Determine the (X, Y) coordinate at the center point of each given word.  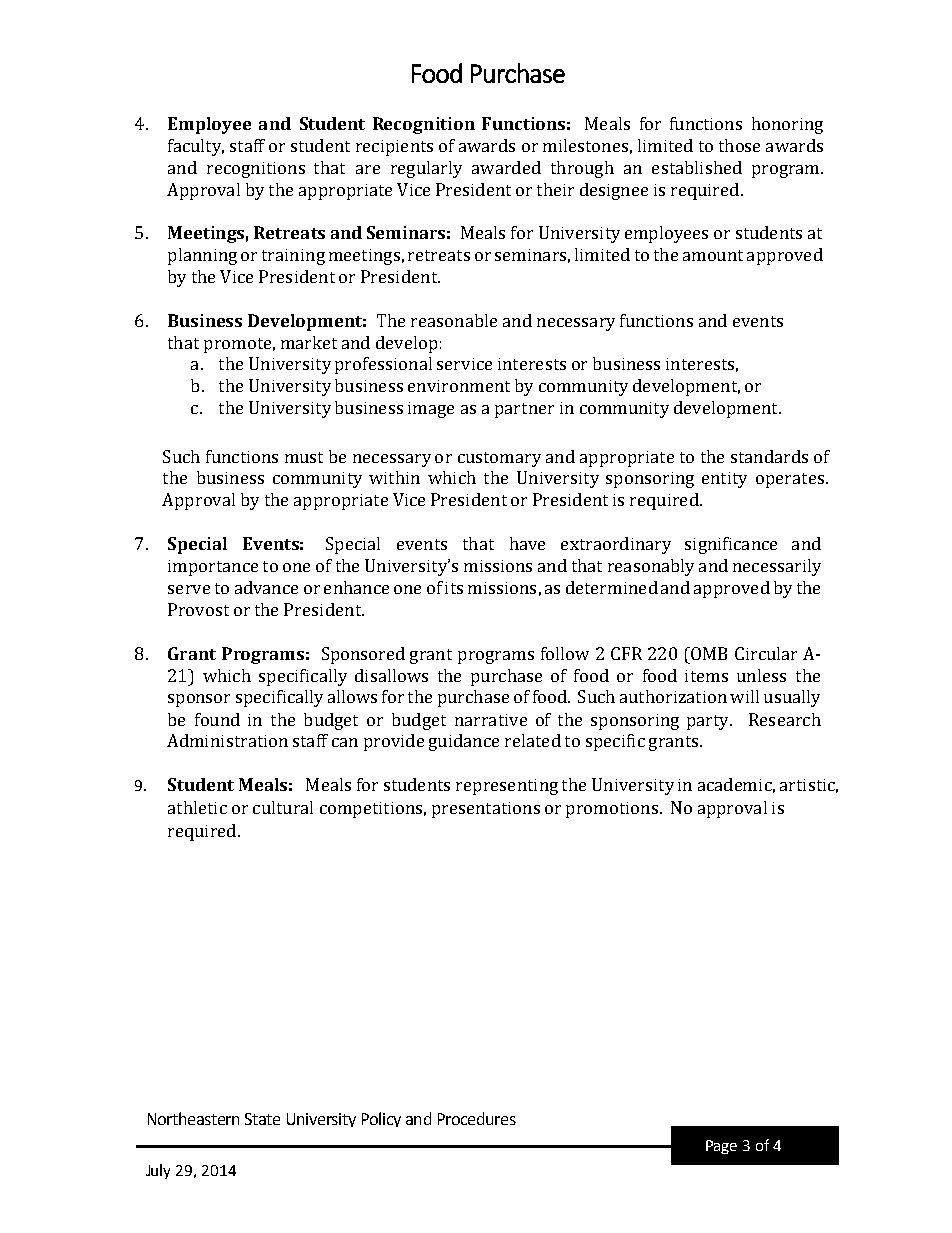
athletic (197, 807)
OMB (708, 653)
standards (769, 456)
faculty (196, 147)
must (304, 457)
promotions (612, 810)
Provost (198, 609)
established (697, 167)
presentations (486, 810)
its (454, 588)
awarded (506, 167)
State (262, 1119)
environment (459, 386)
